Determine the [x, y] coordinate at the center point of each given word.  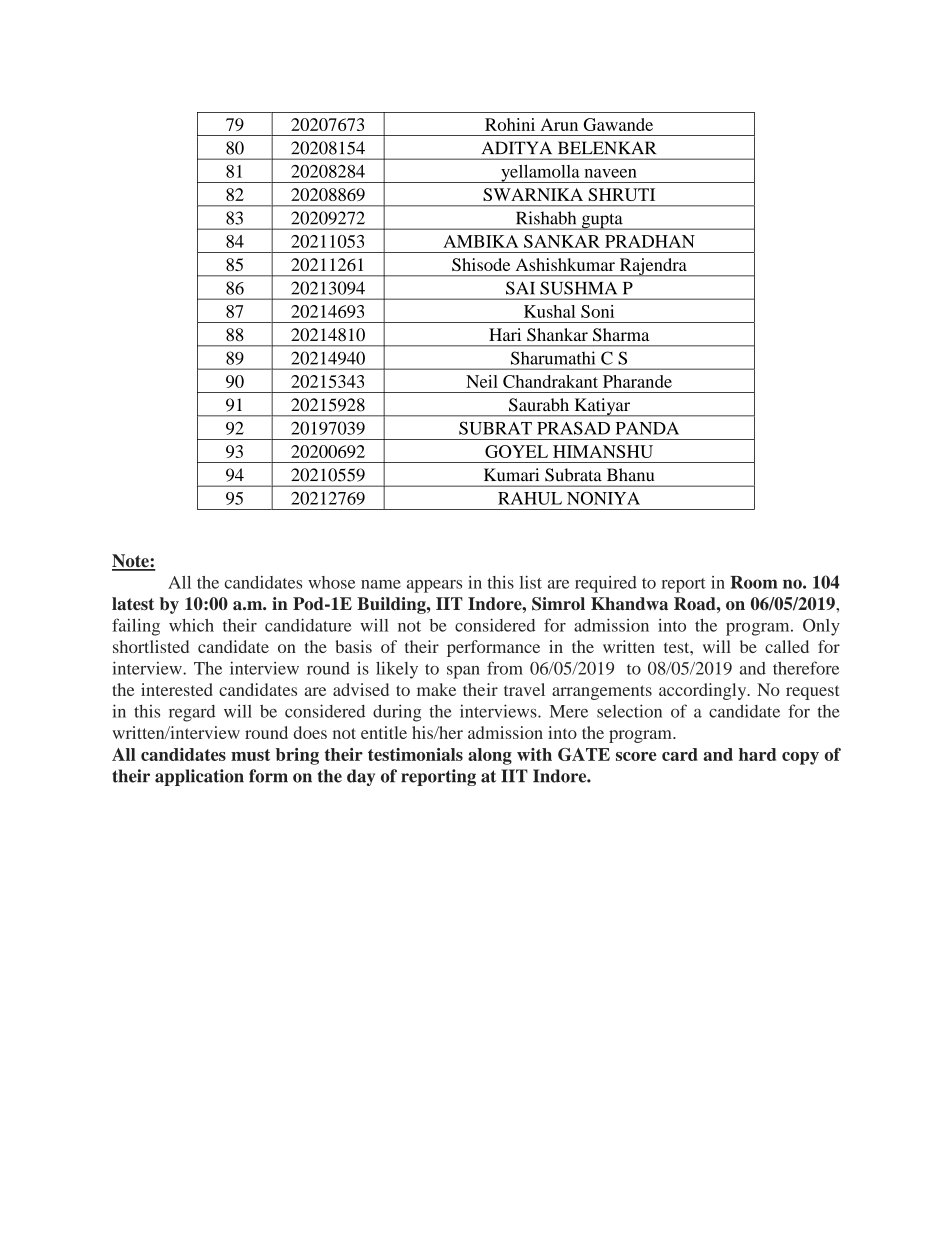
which [191, 625]
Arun [559, 124]
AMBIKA [480, 241]
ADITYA [517, 147]
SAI [520, 288]
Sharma [621, 335]
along [490, 756]
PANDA [647, 428]
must [250, 755]
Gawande [618, 124]
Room [754, 582]
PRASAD [573, 428]
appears [434, 586]
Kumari [511, 474]
